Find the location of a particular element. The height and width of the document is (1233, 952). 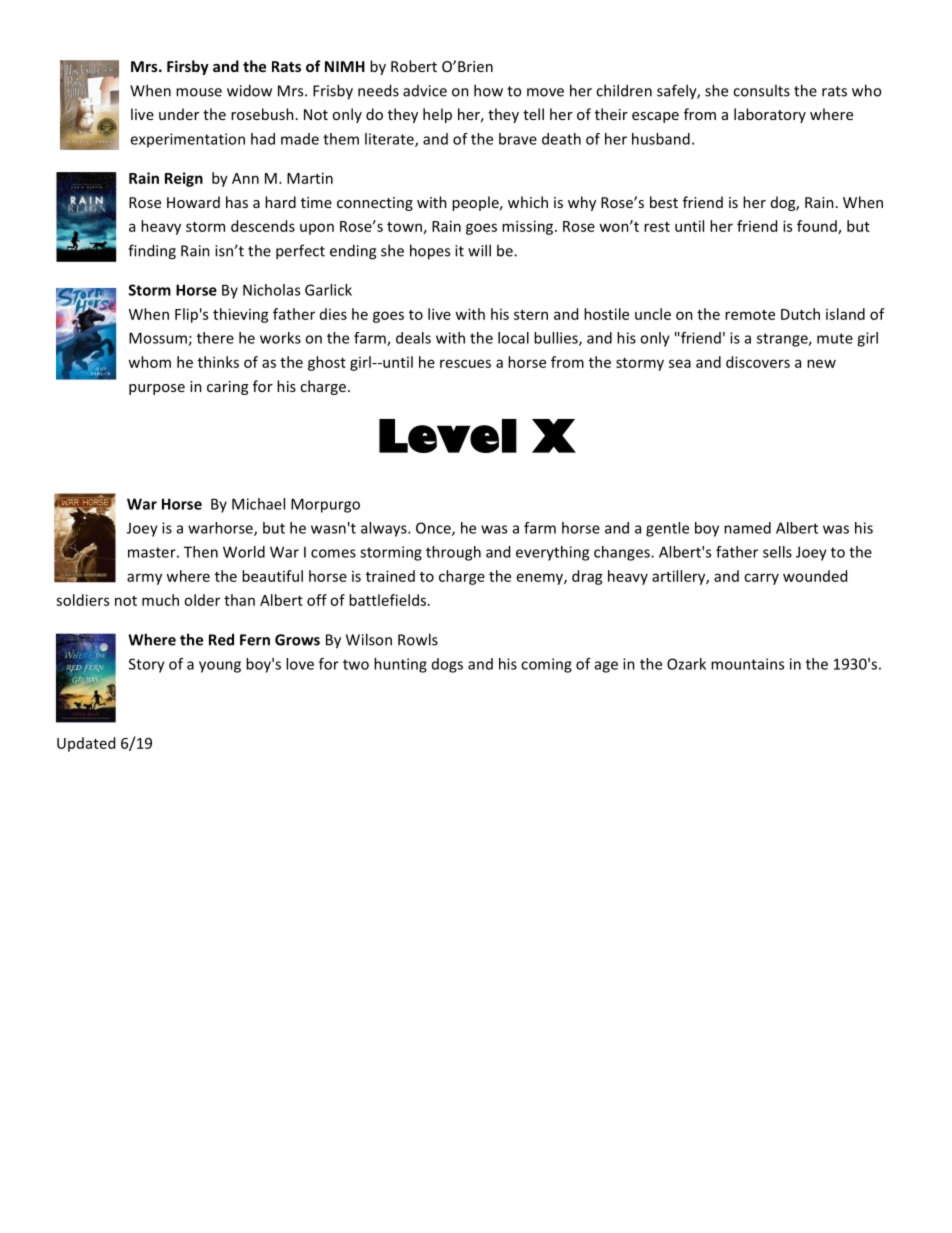

Level is located at coordinates (448, 436).
